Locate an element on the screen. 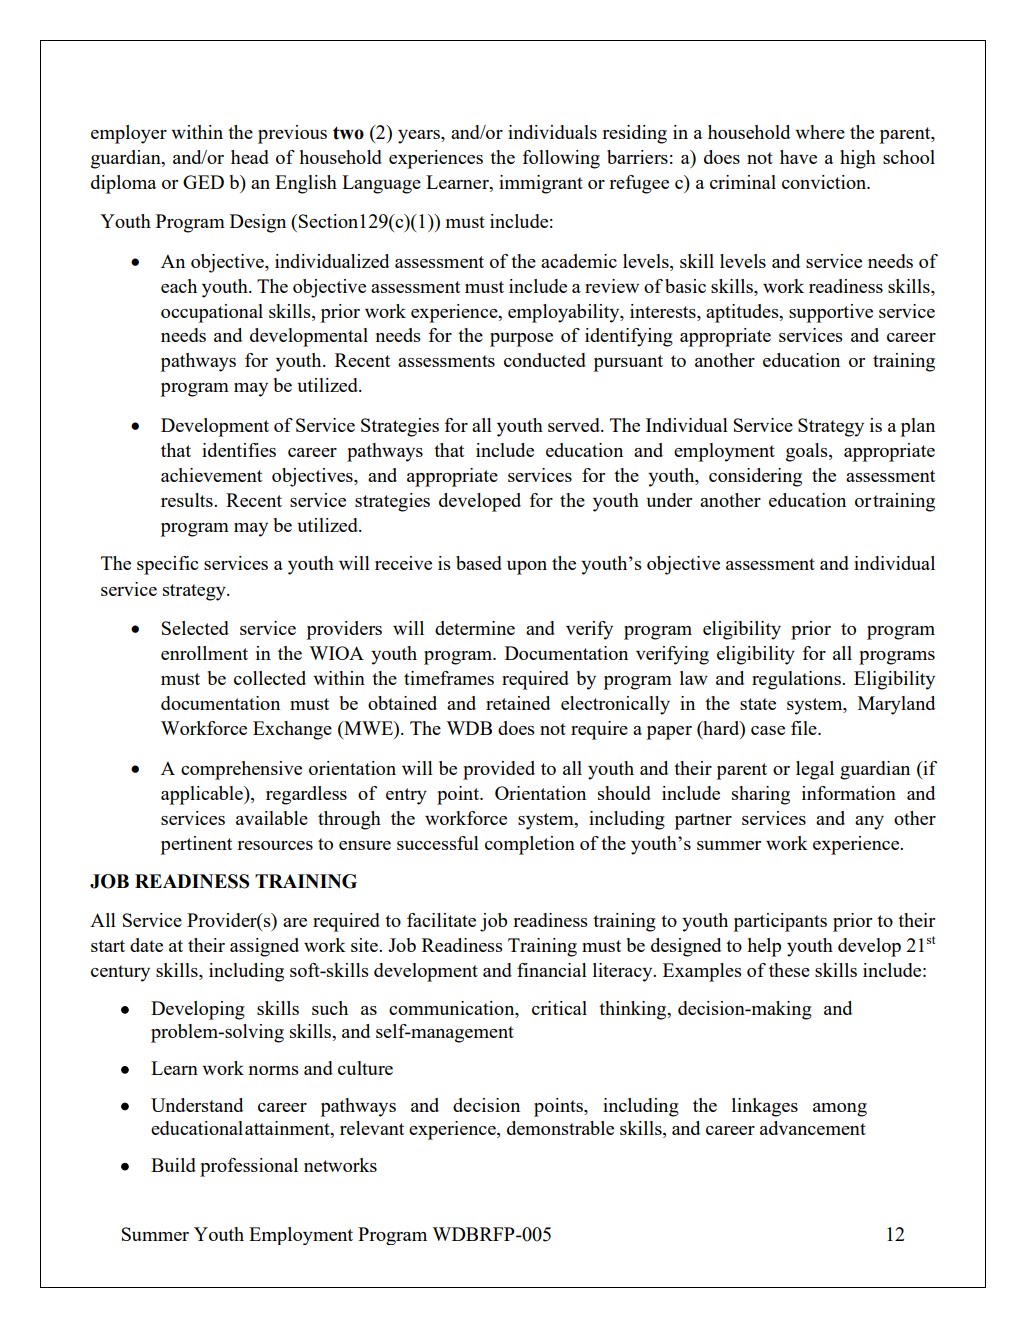 This screenshot has width=1026, height=1328. information is located at coordinates (849, 793).
